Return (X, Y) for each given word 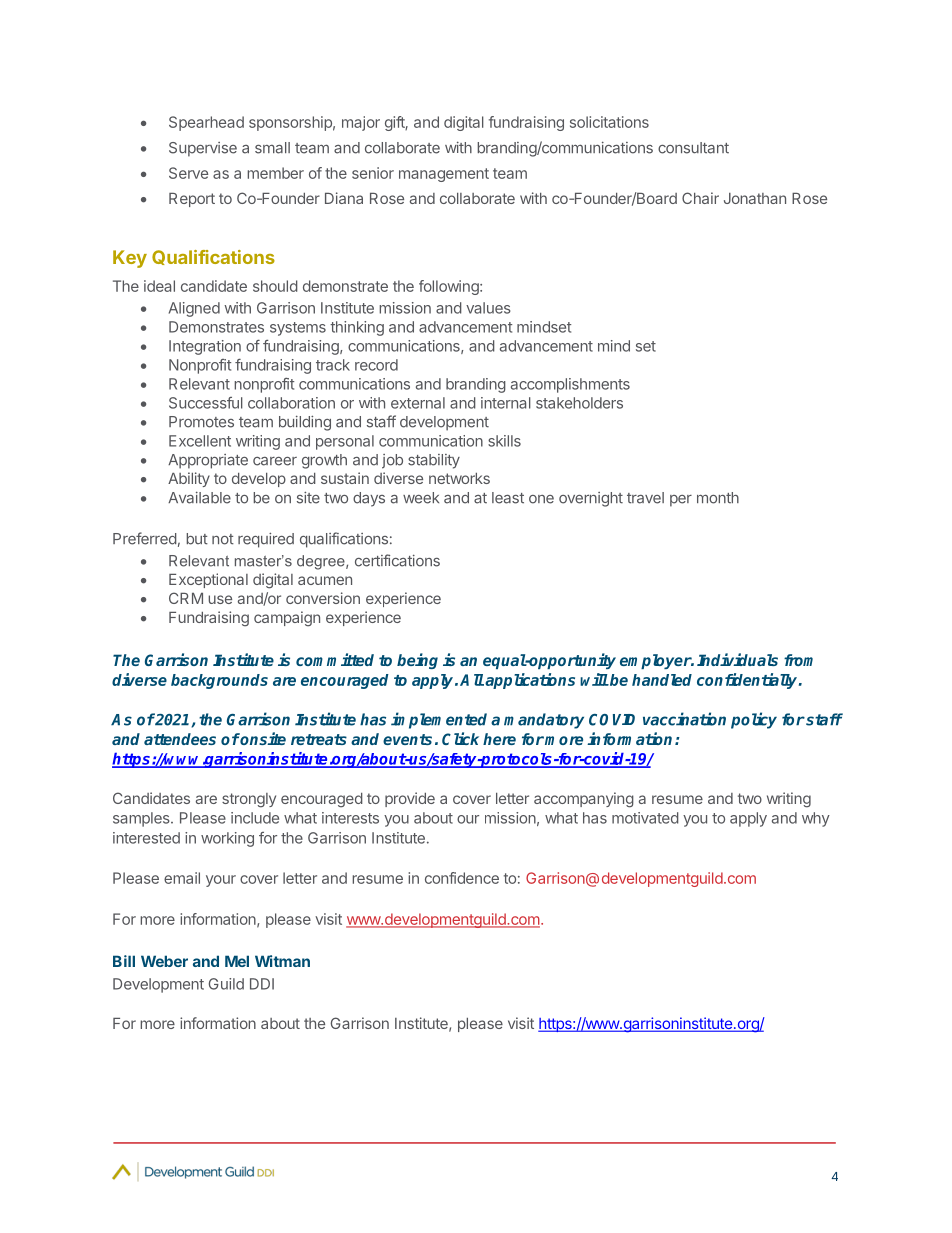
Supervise (203, 149)
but (197, 539)
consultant (693, 148)
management (444, 175)
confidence (462, 878)
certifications (397, 560)
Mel (237, 961)
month (718, 498)
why (816, 819)
